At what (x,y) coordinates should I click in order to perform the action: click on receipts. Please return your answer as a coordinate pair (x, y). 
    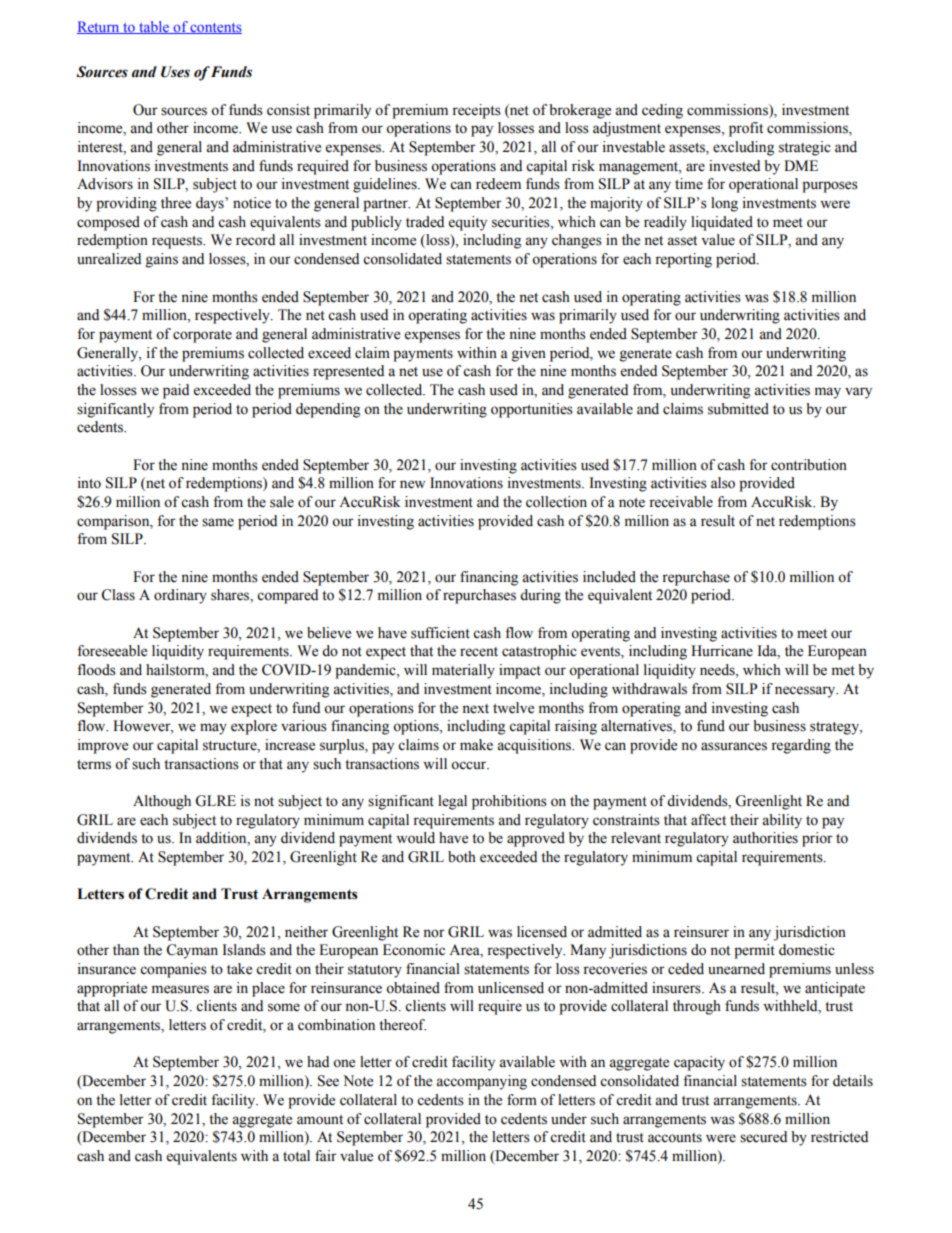
    Looking at the image, I should click on (476, 111).
